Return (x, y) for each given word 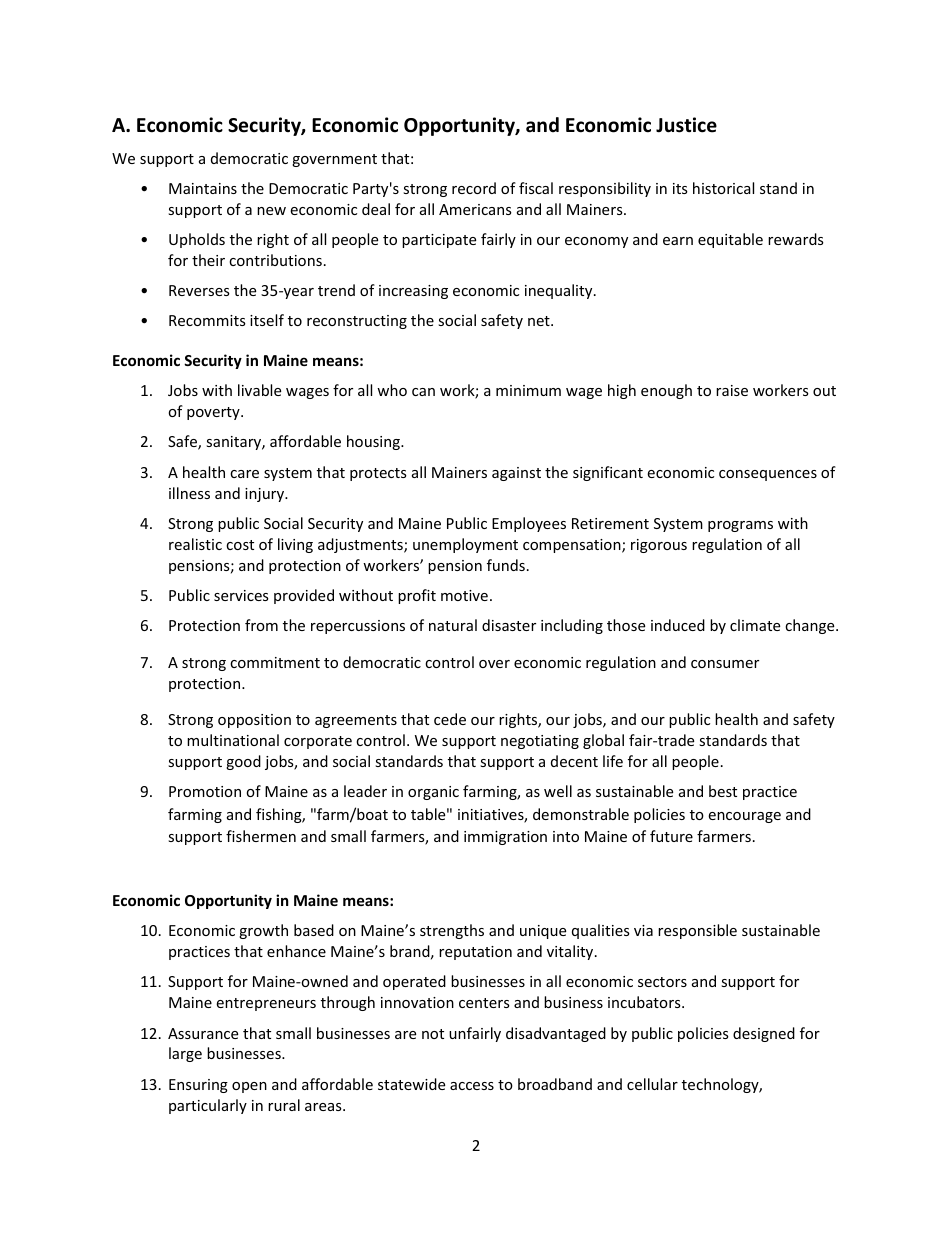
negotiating (540, 742)
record (474, 188)
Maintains (203, 188)
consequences (768, 475)
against (516, 474)
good (243, 762)
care (244, 474)
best (723, 791)
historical (723, 188)
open (249, 1087)
